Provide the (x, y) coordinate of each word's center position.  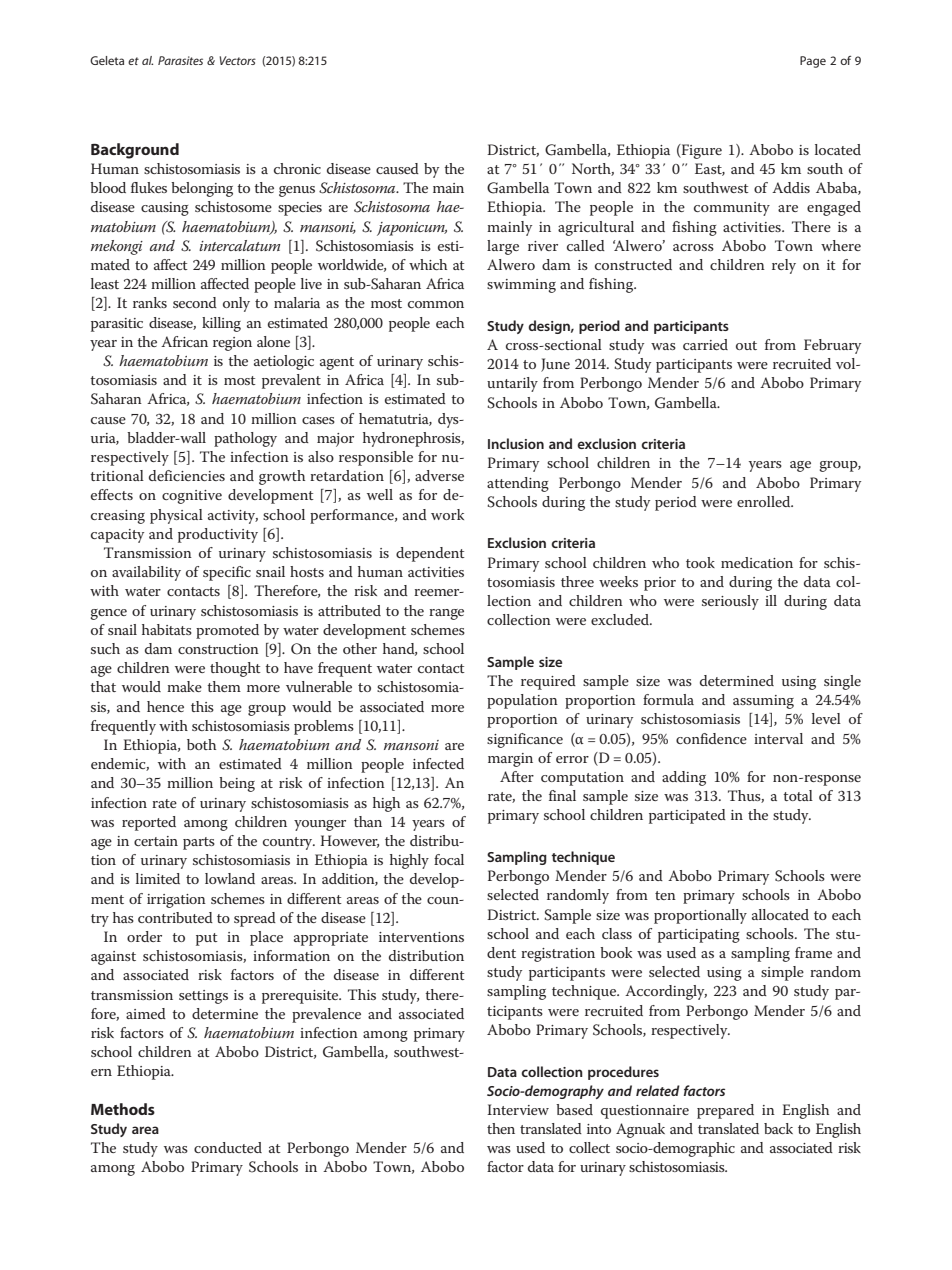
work (447, 514)
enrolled (765, 501)
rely (784, 266)
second (195, 302)
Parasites (180, 60)
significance (525, 740)
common (436, 304)
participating (699, 936)
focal (449, 859)
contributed (175, 917)
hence (165, 706)
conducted (228, 1147)
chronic (297, 168)
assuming (763, 702)
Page (813, 62)
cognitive (192, 497)
